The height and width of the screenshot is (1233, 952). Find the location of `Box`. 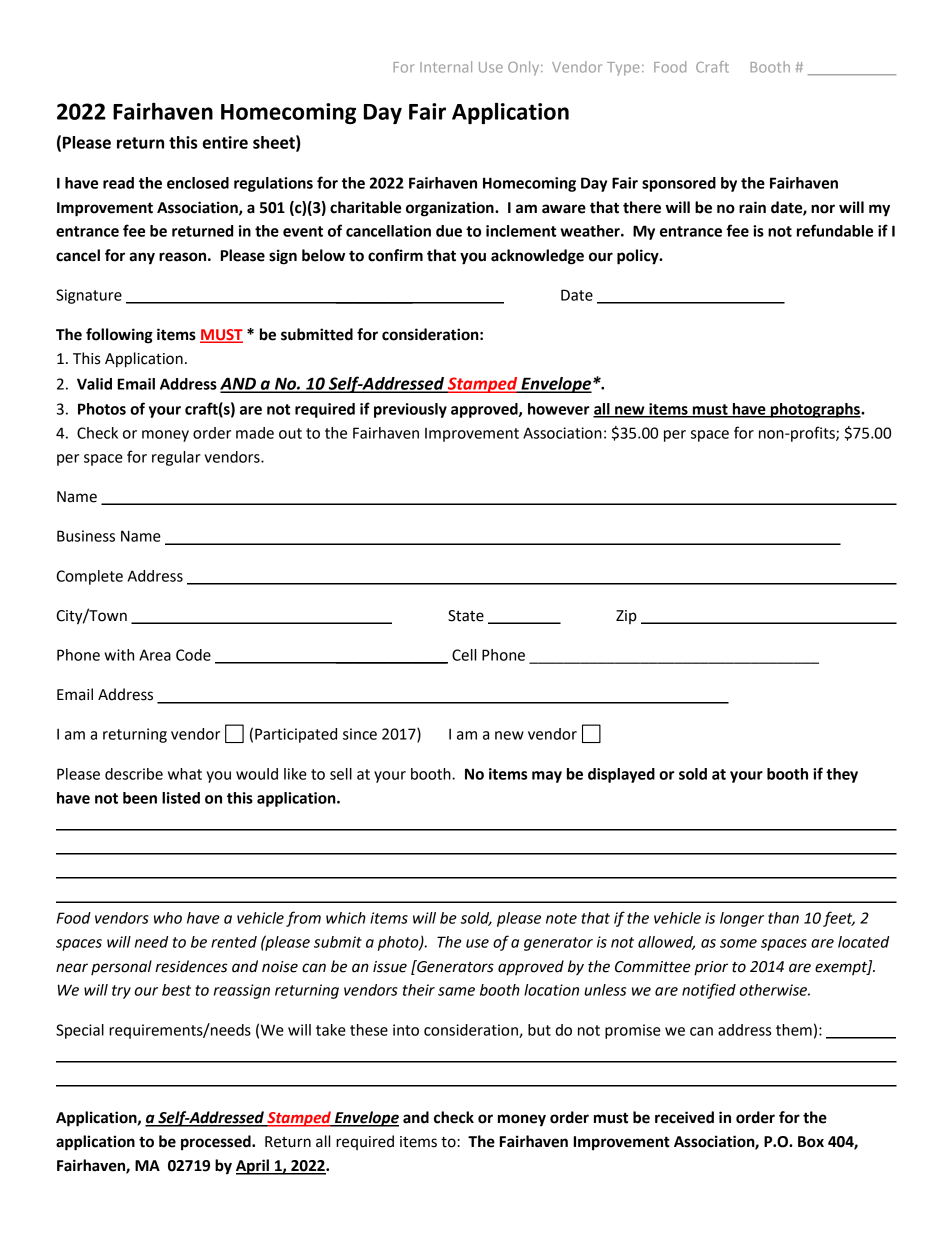

Box is located at coordinates (811, 1142).
